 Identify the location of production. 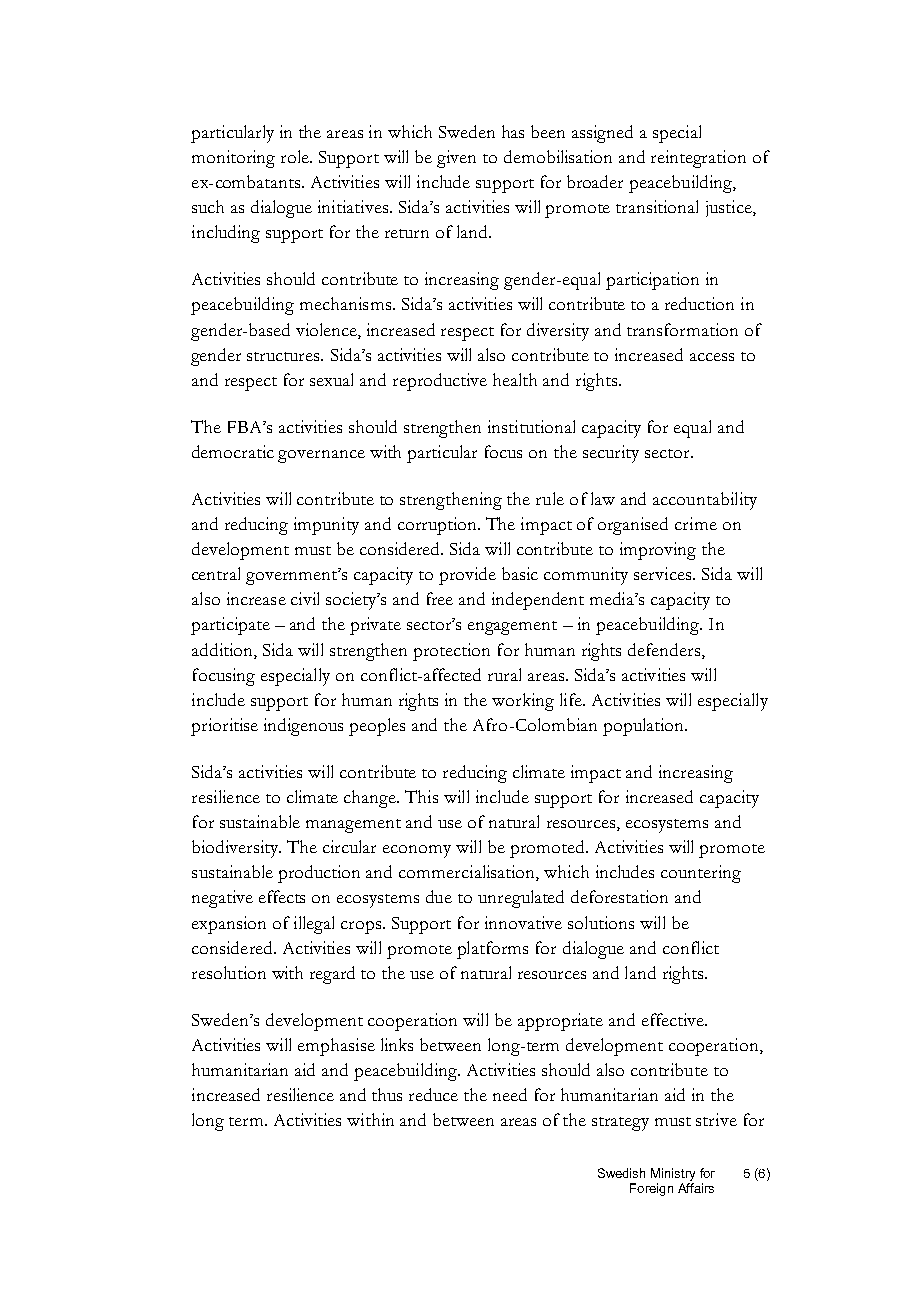
(319, 874).
